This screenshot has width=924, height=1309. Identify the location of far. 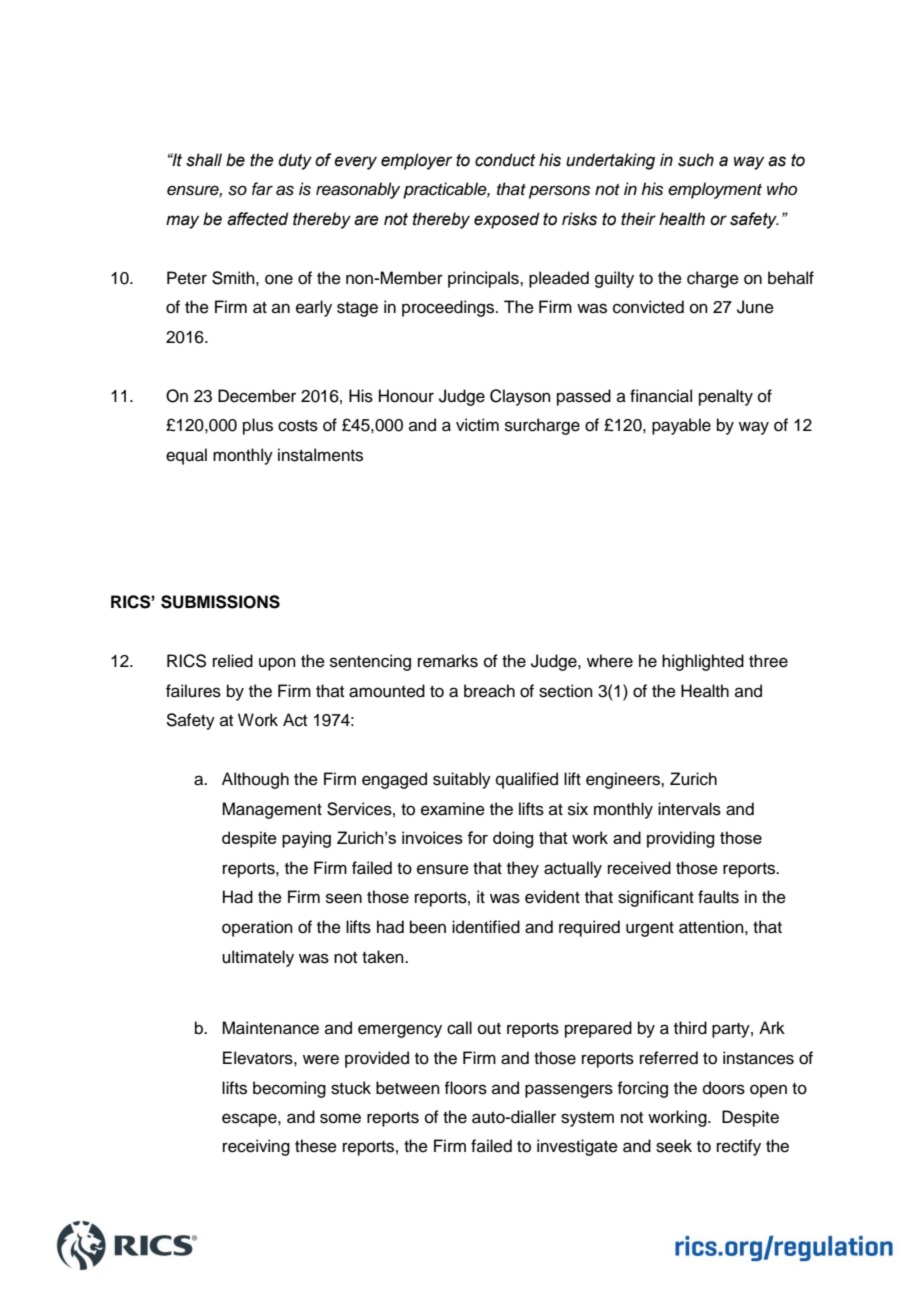
(262, 189).
